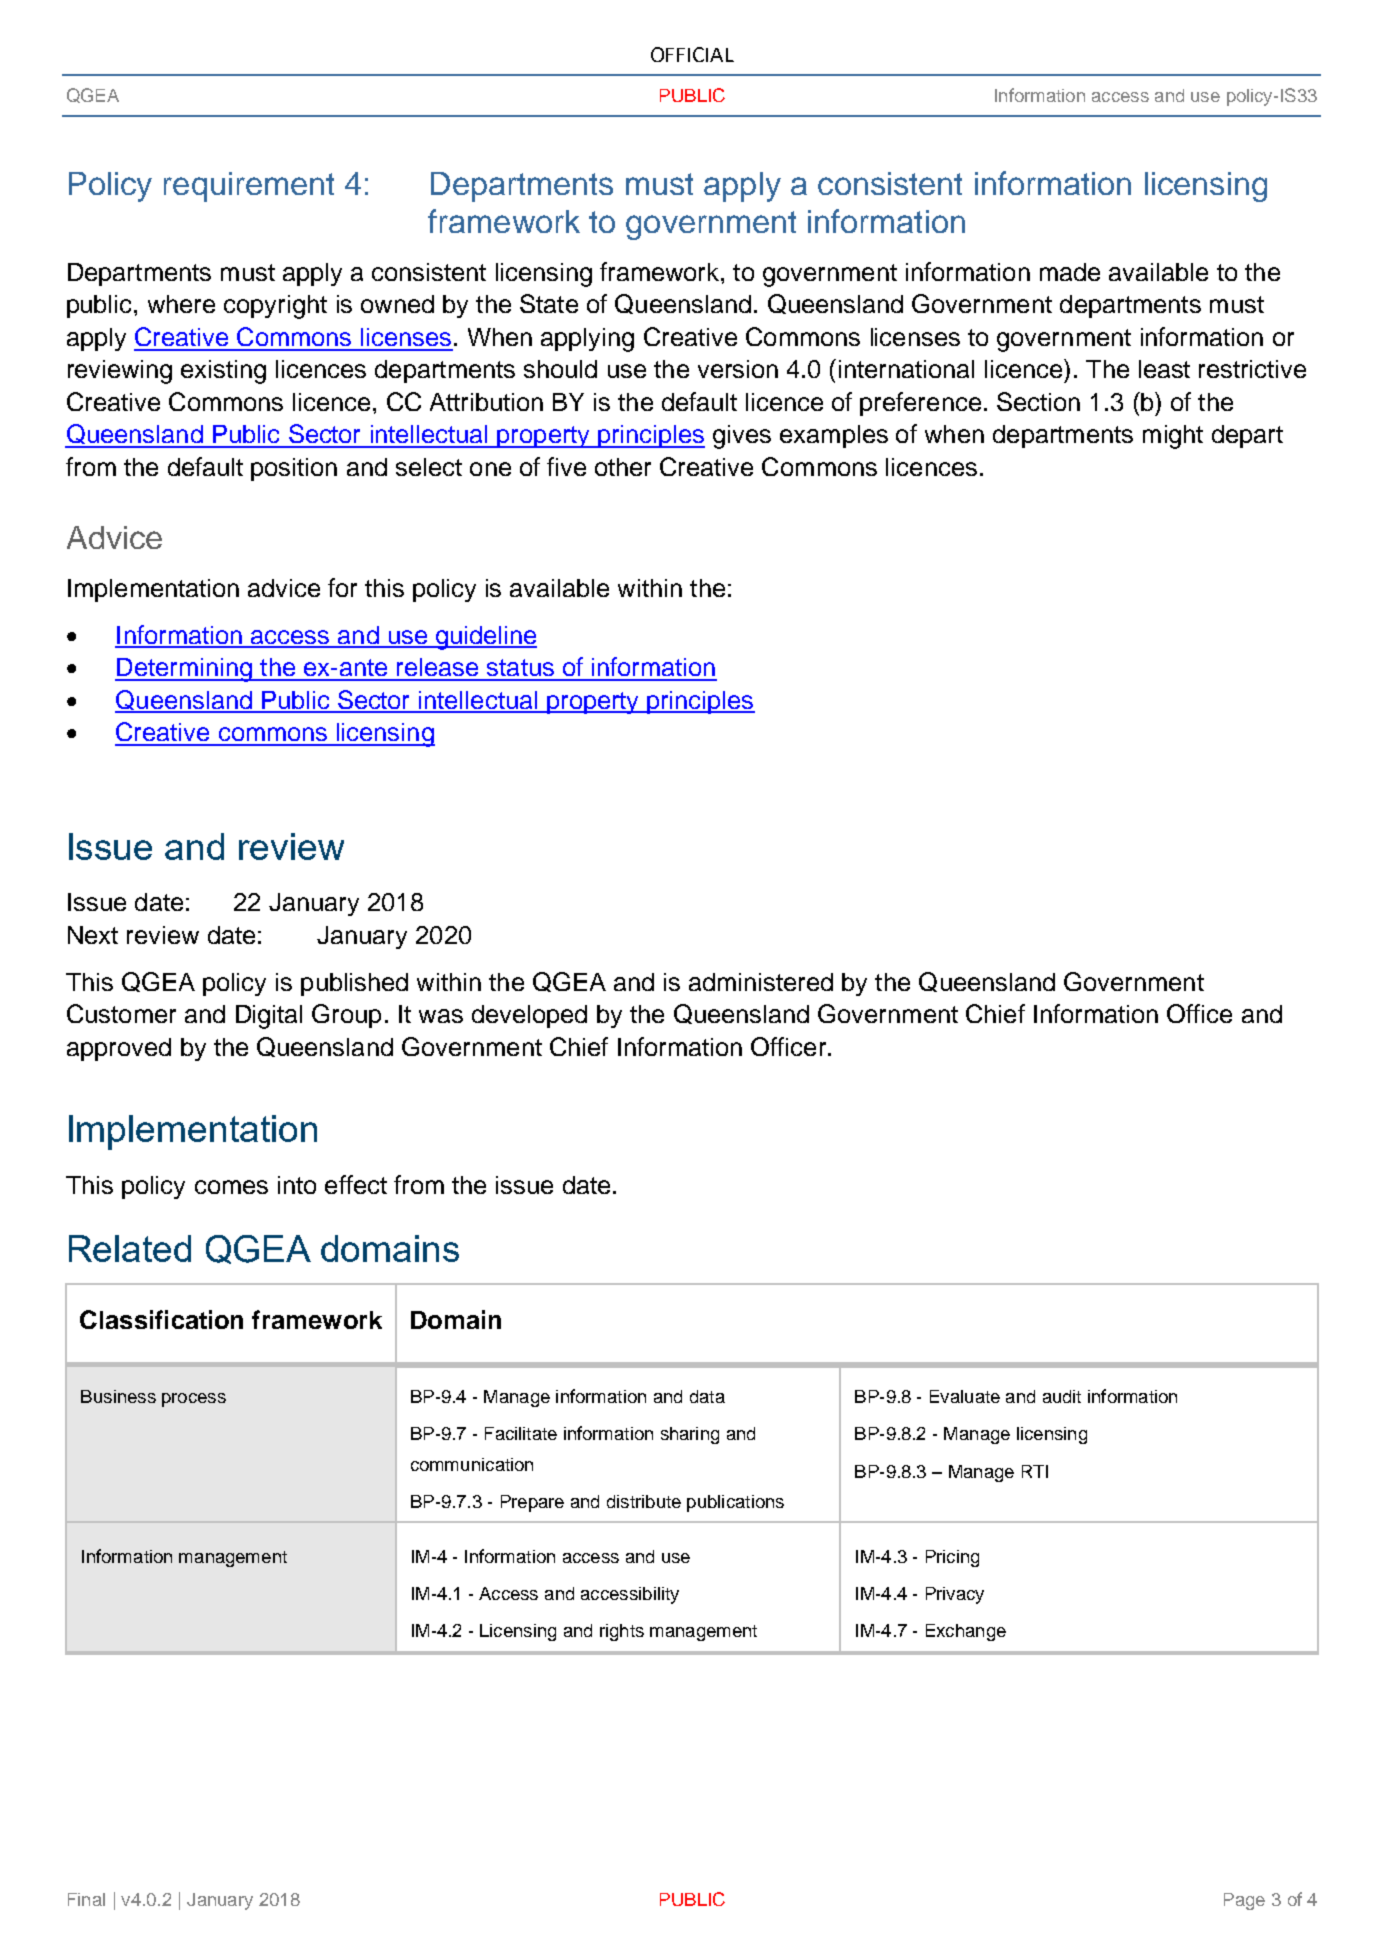 The height and width of the page is (1956, 1383). What do you see at coordinates (249, 187) in the page?
I see `requirement` at bounding box center [249, 187].
